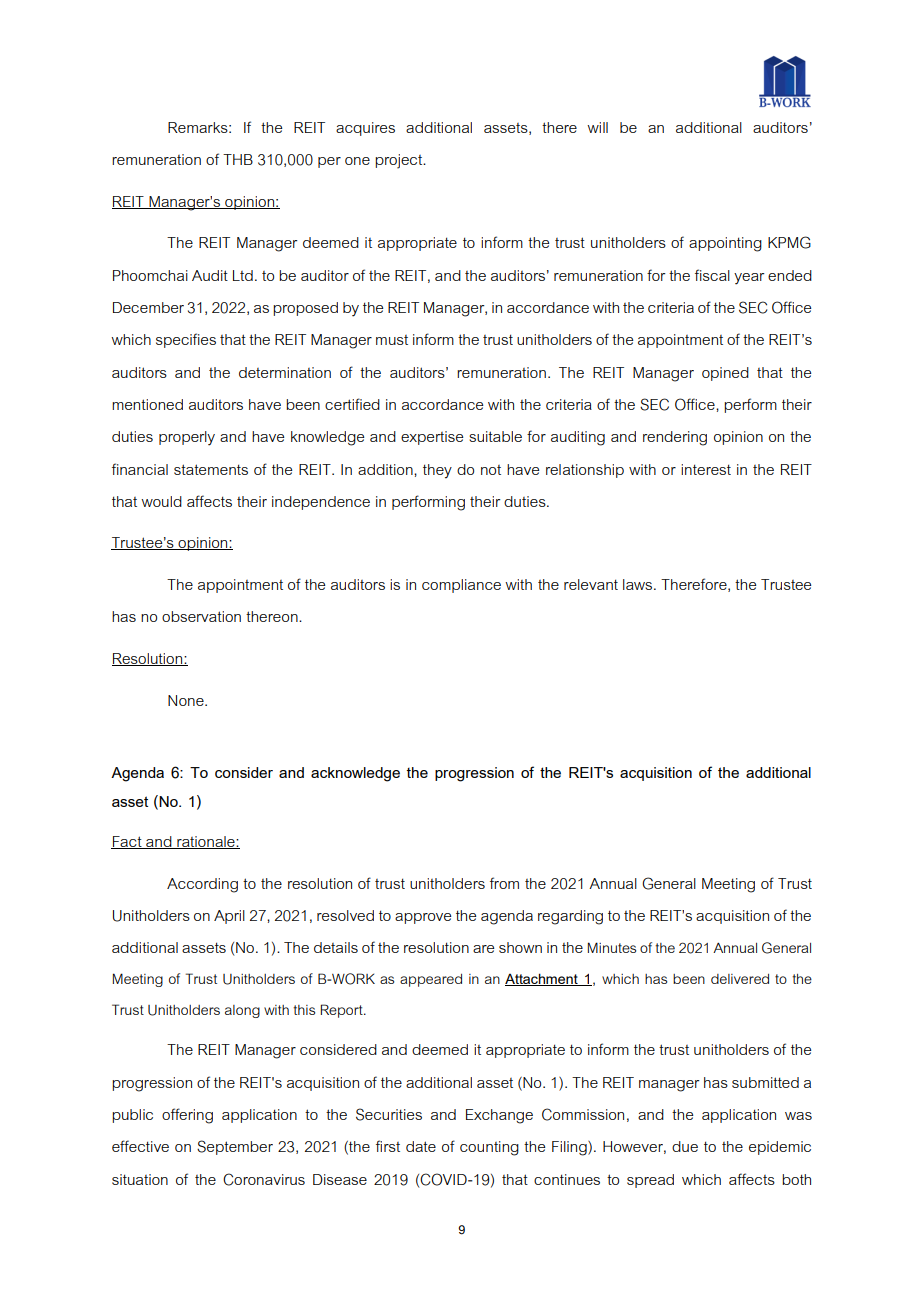  I want to click on properly, so click(187, 438).
